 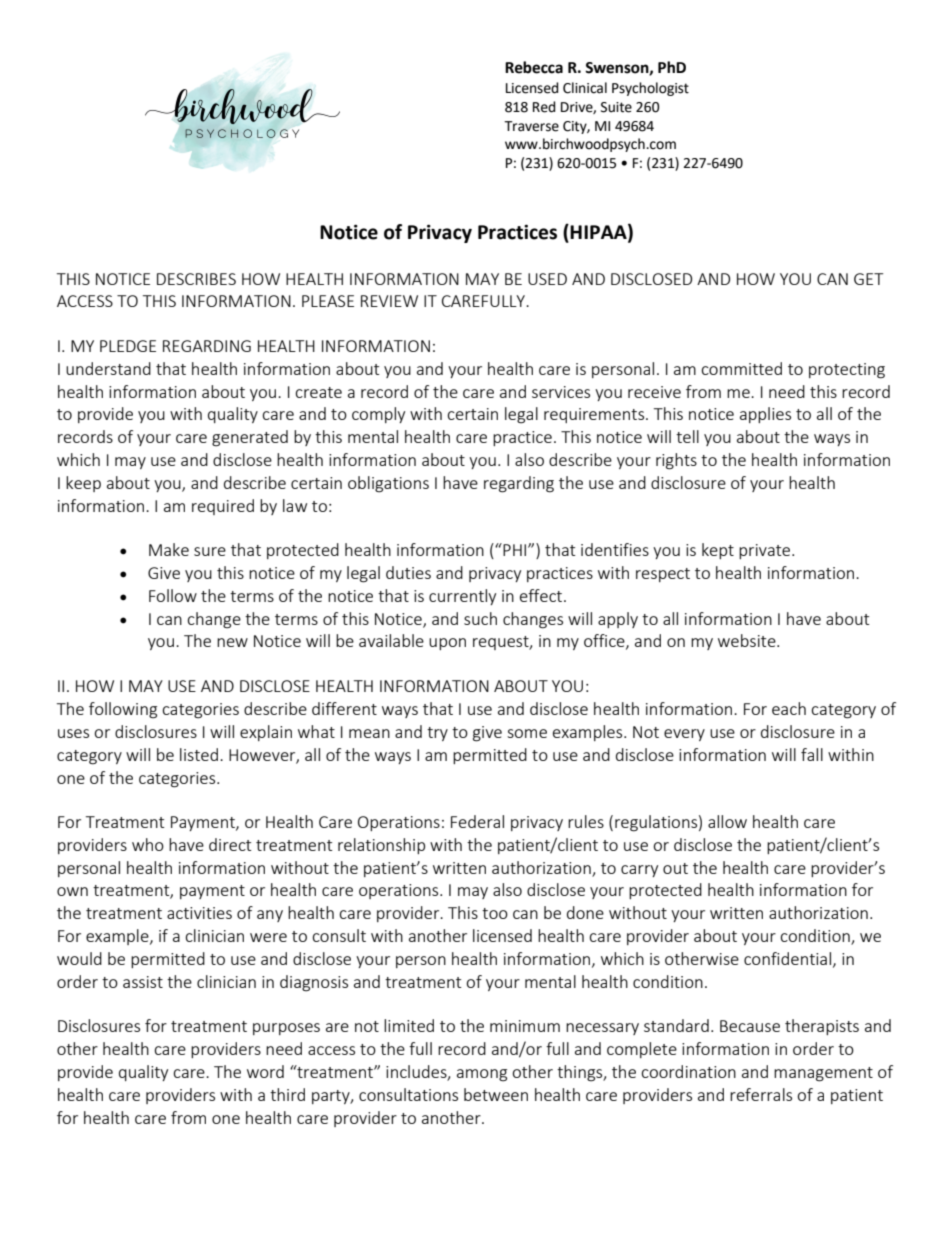 I want to click on allow, so click(x=727, y=821).
